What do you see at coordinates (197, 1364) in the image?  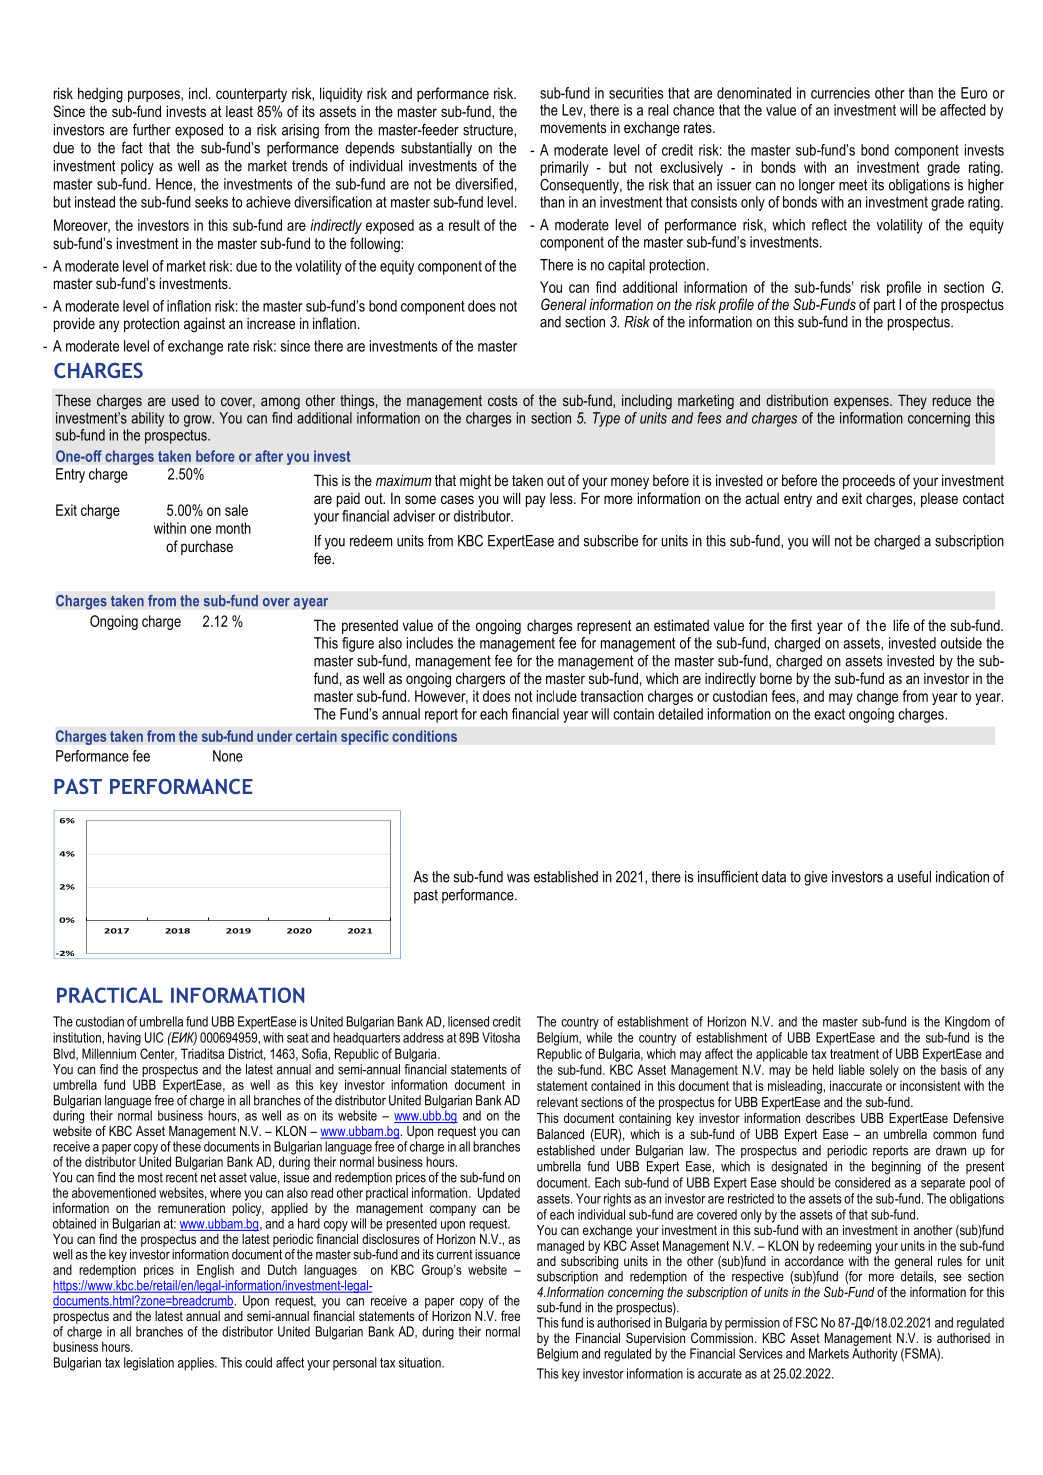 I see `applies` at bounding box center [197, 1364].
